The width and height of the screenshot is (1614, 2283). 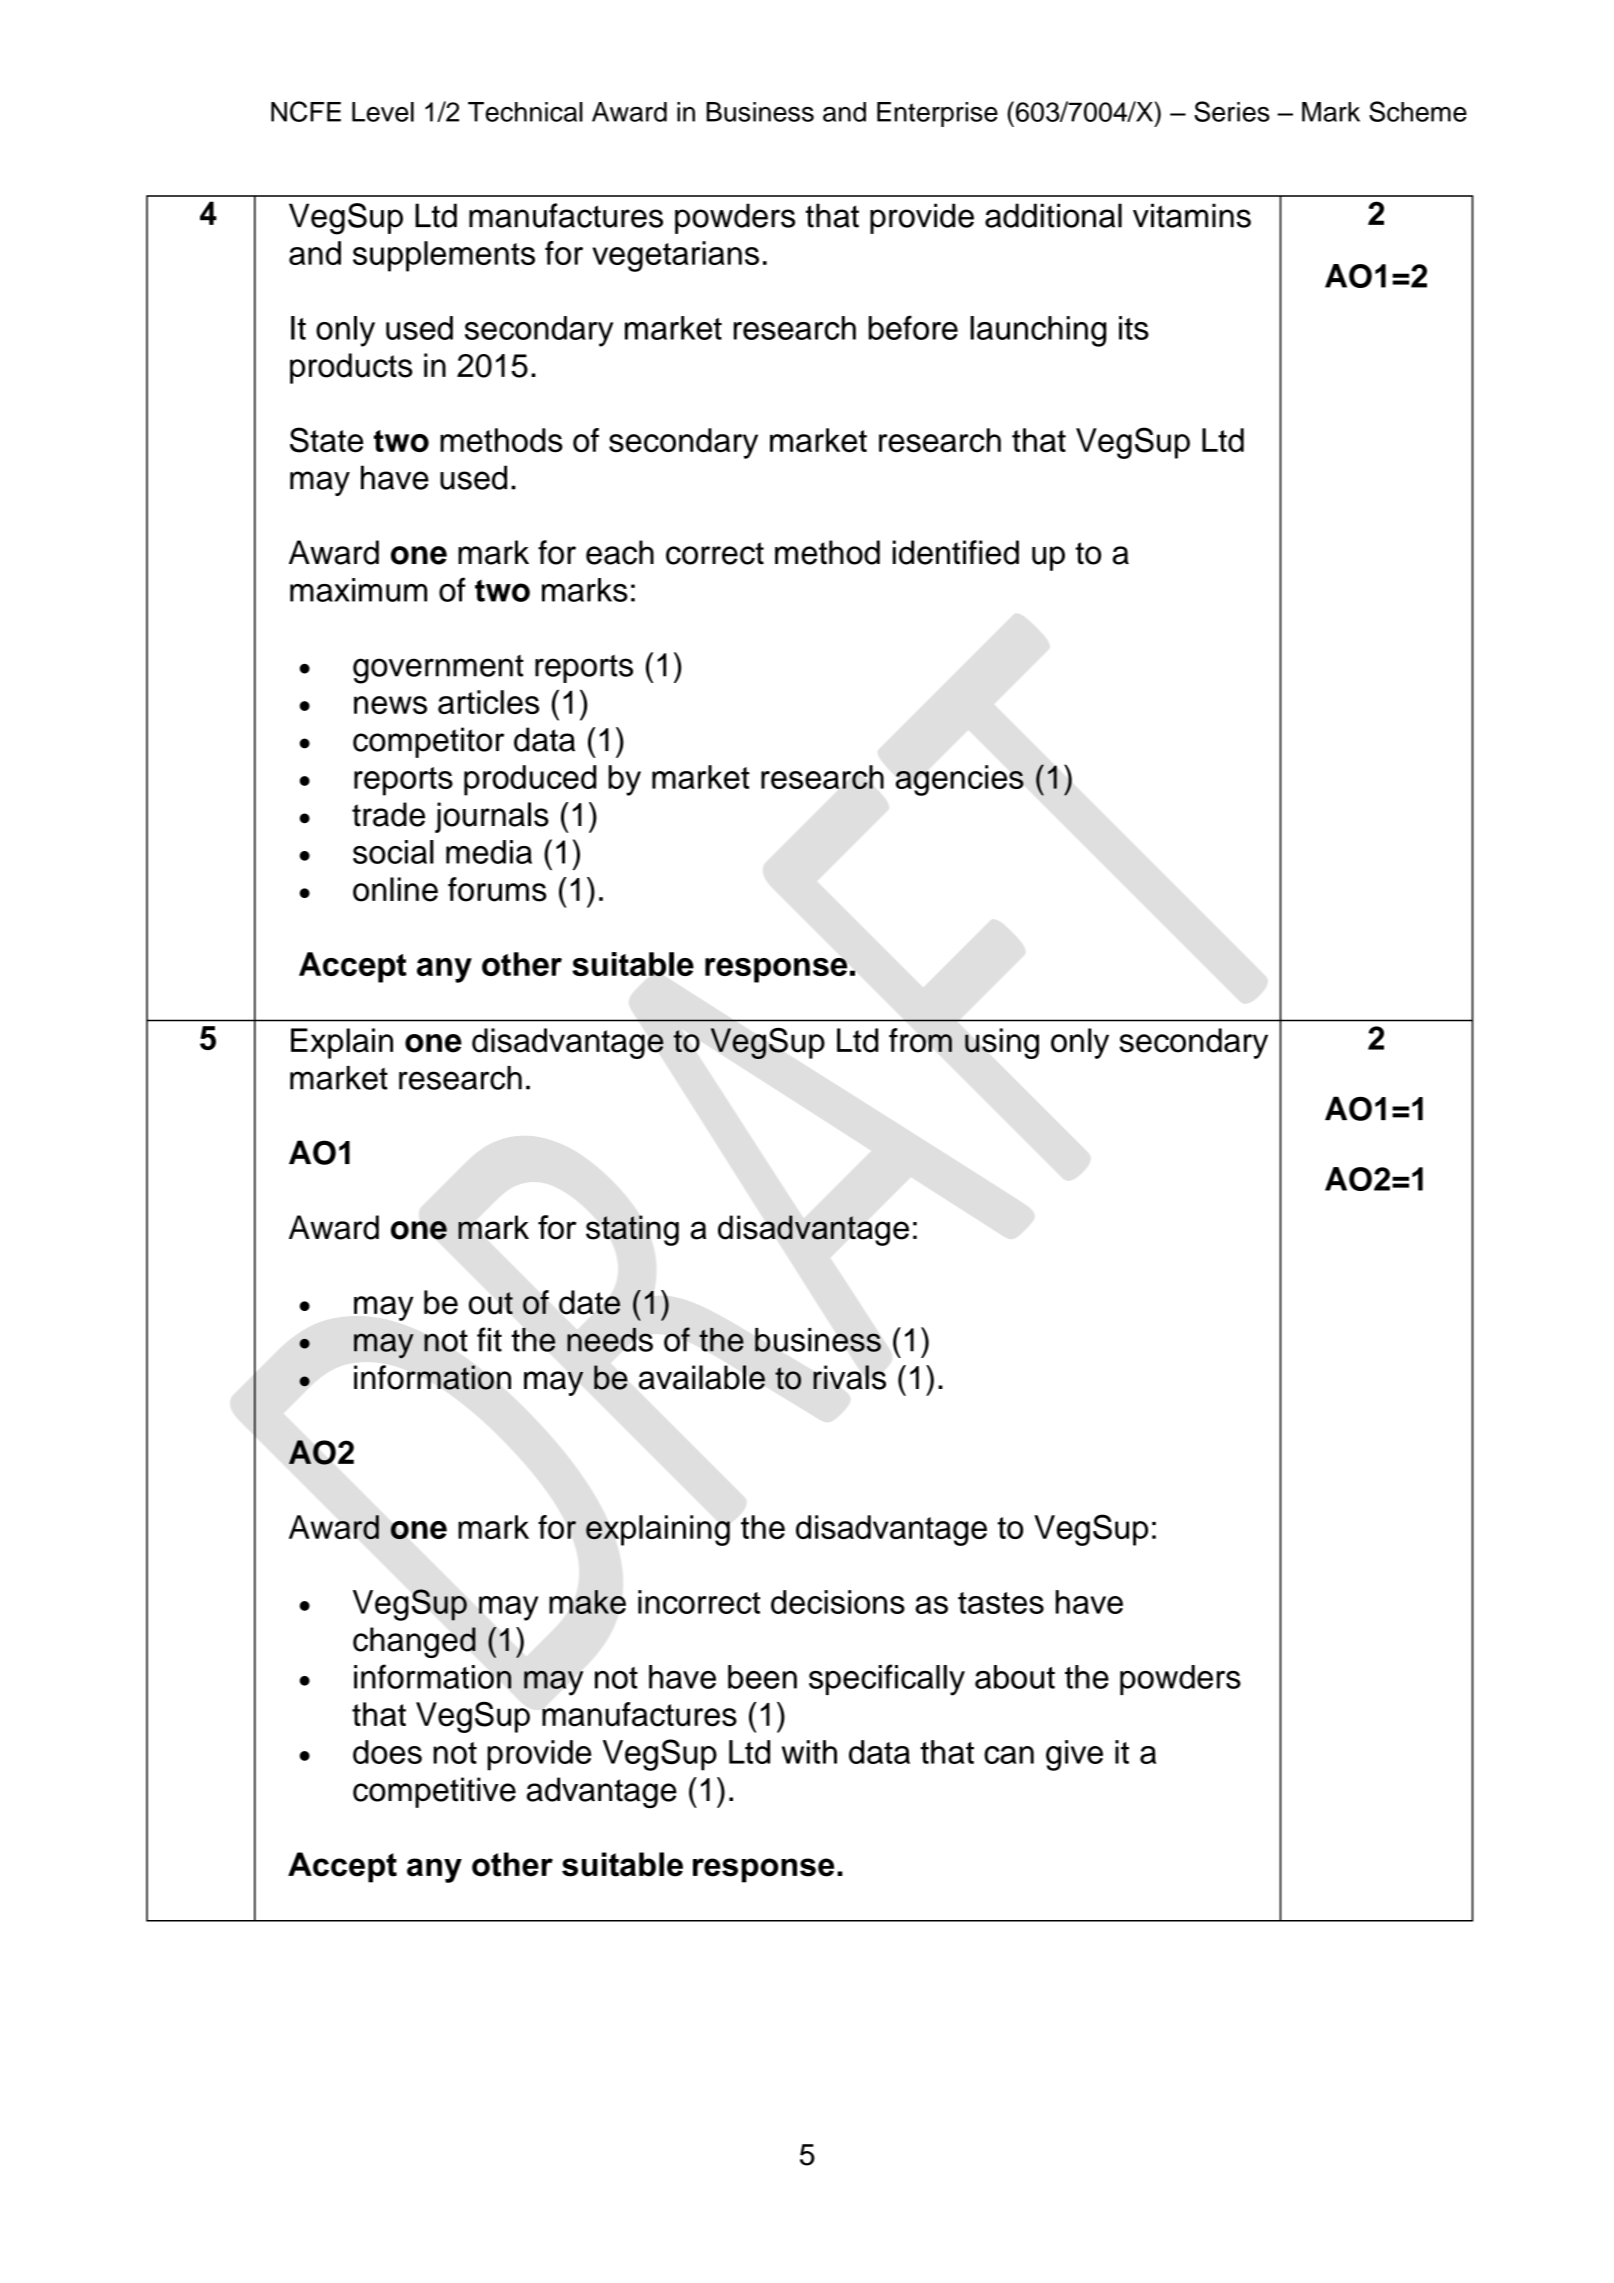 I want to click on maximum, so click(x=358, y=590).
